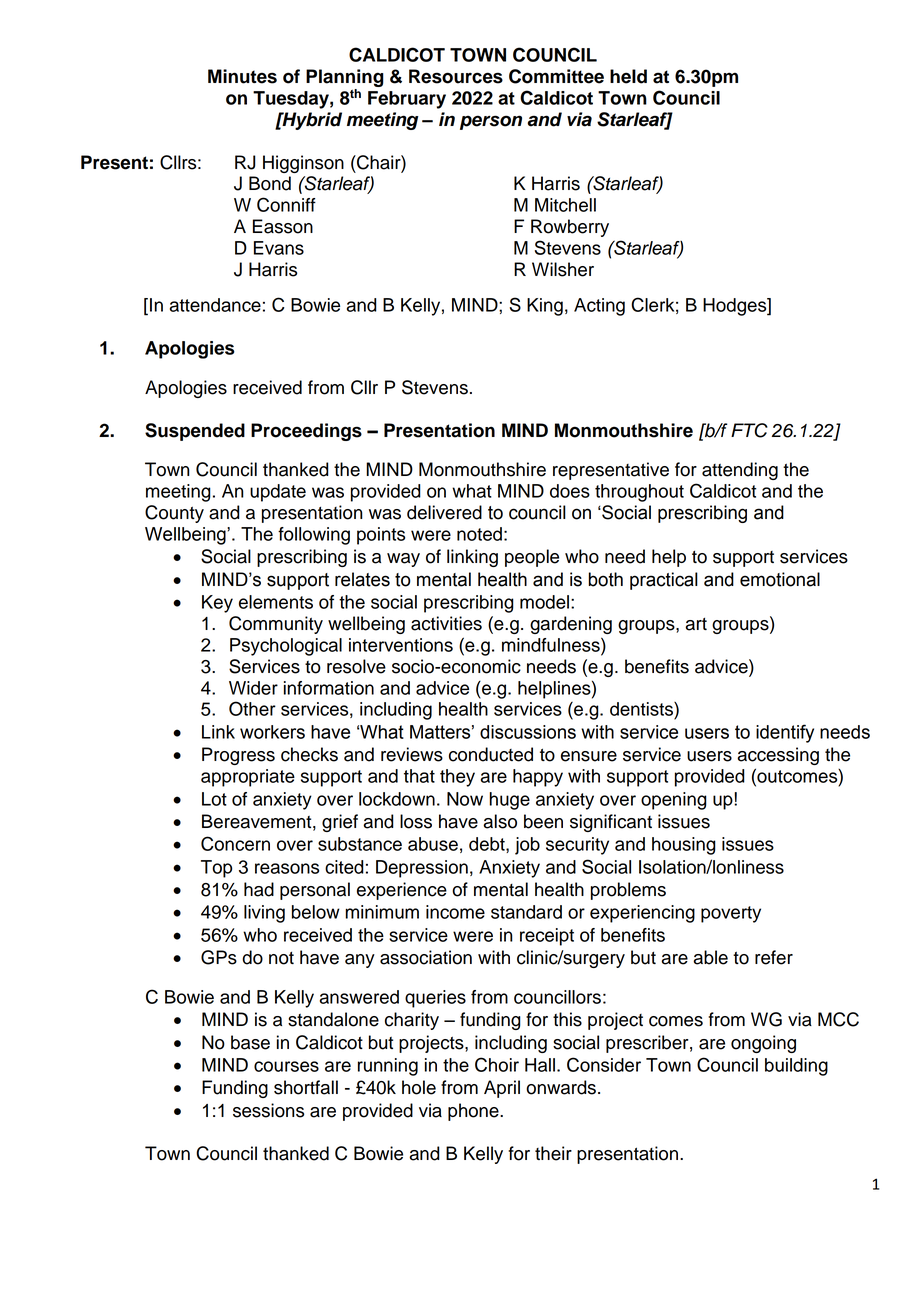 The width and height of the image is (924, 1308). Describe the element at coordinates (242, 76) in the image. I see `Minutes` at that location.
